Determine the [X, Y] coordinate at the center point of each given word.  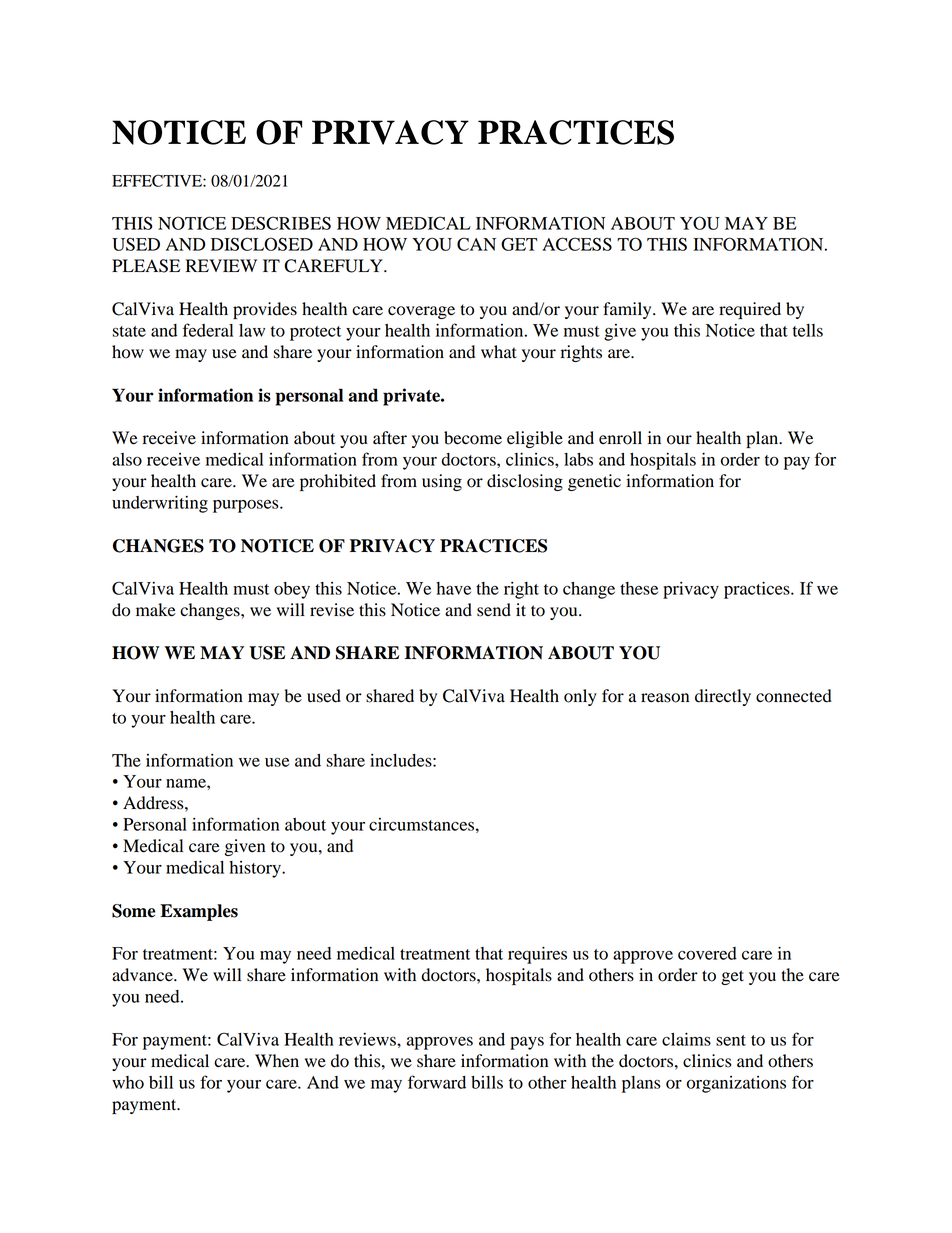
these [639, 588]
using [442, 482]
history [256, 869]
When [277, 1061]
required [750, 310]
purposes [247, 506]
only [580, 697]
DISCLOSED [262, 244]
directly [723, 697]
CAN [476, 244]
